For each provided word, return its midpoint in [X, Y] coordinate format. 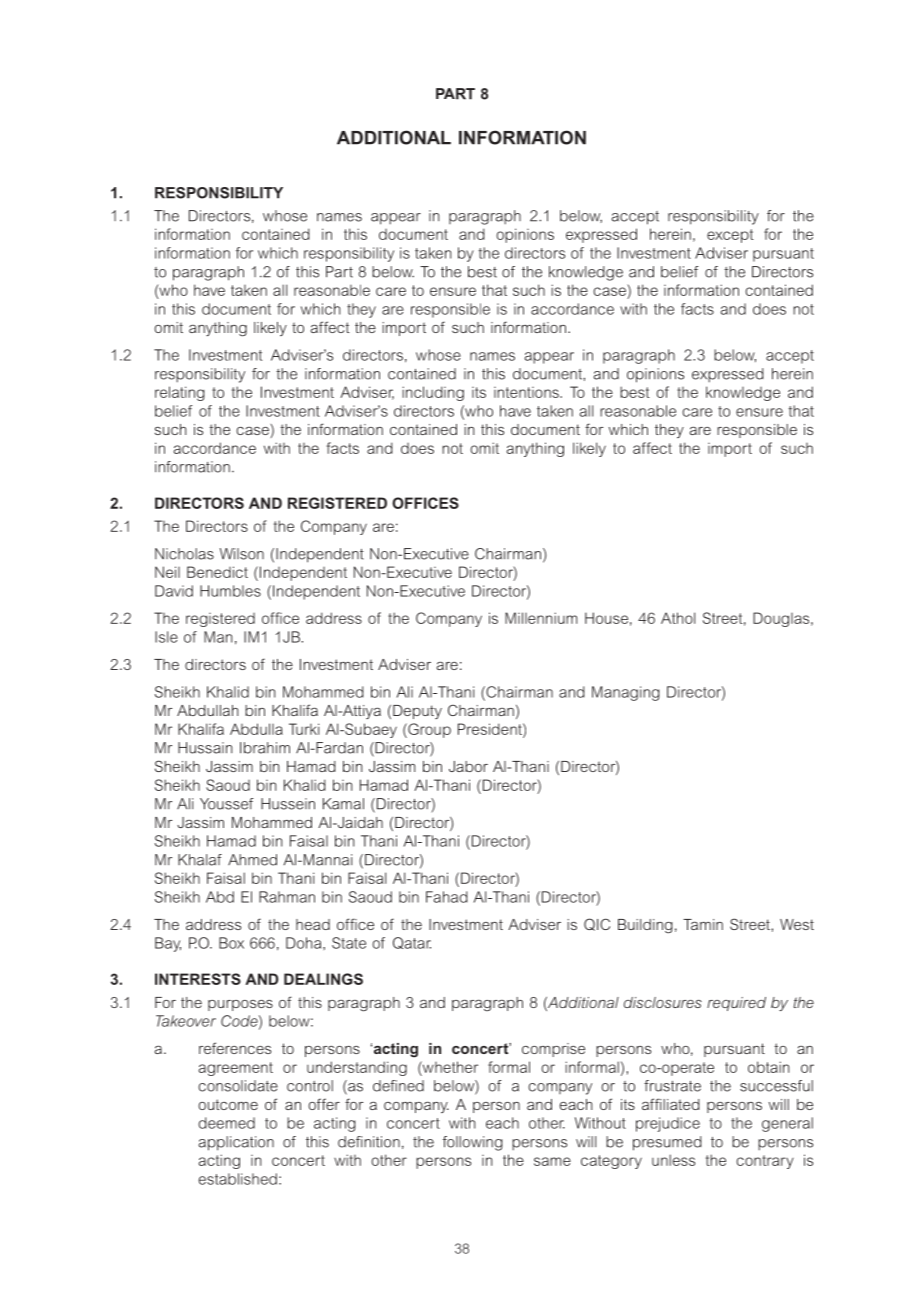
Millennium [541, 618]
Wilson [242, 554]
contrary [765, 1162]
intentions [527, 392]
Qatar [412, 943]
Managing [626, 693]
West [797, 924]
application [236, 1143]
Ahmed [252, 860]
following [473, 1143]
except [730, 236]
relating [180, 393]
